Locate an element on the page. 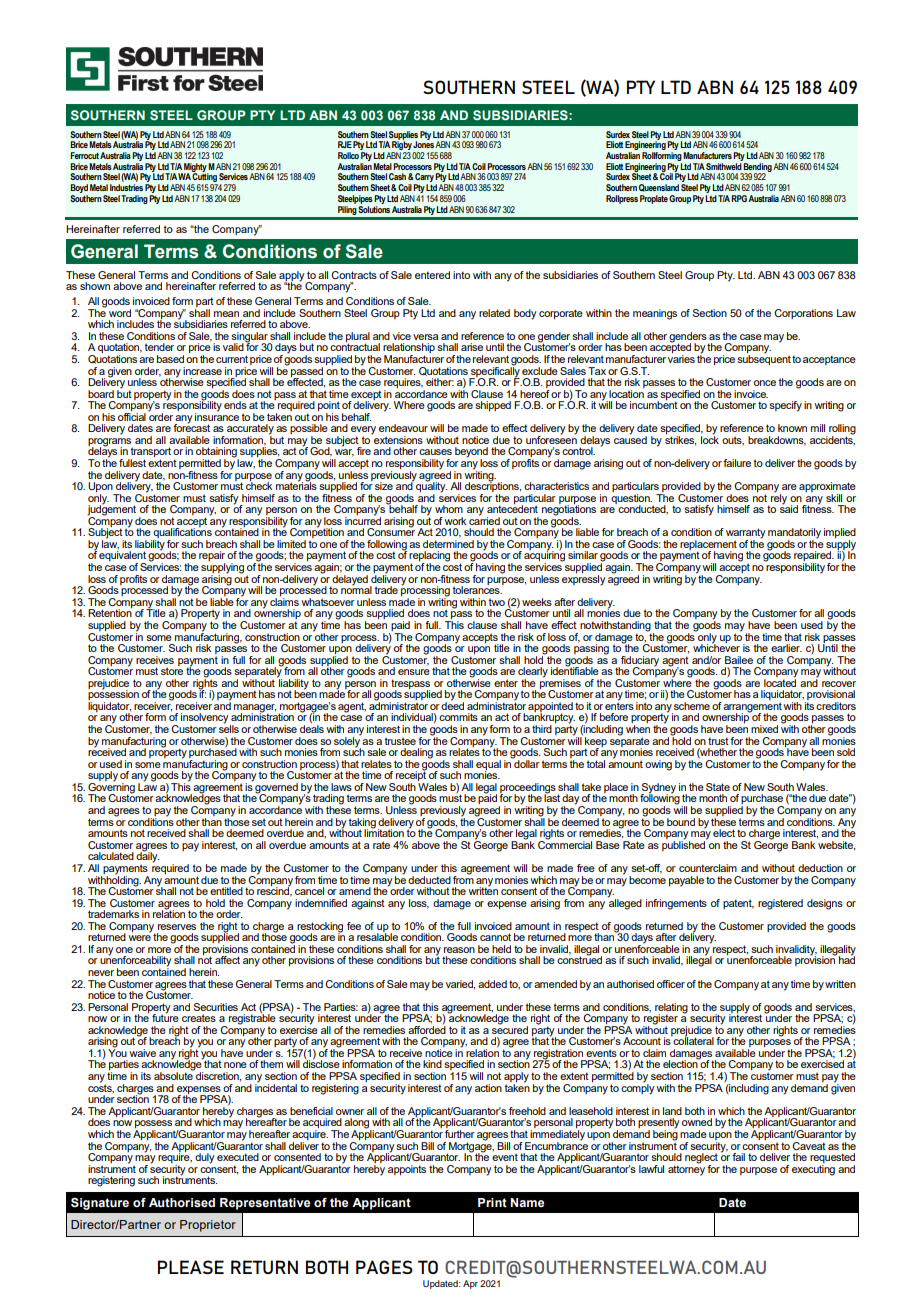  limited is located at coordinates (291, 544).
